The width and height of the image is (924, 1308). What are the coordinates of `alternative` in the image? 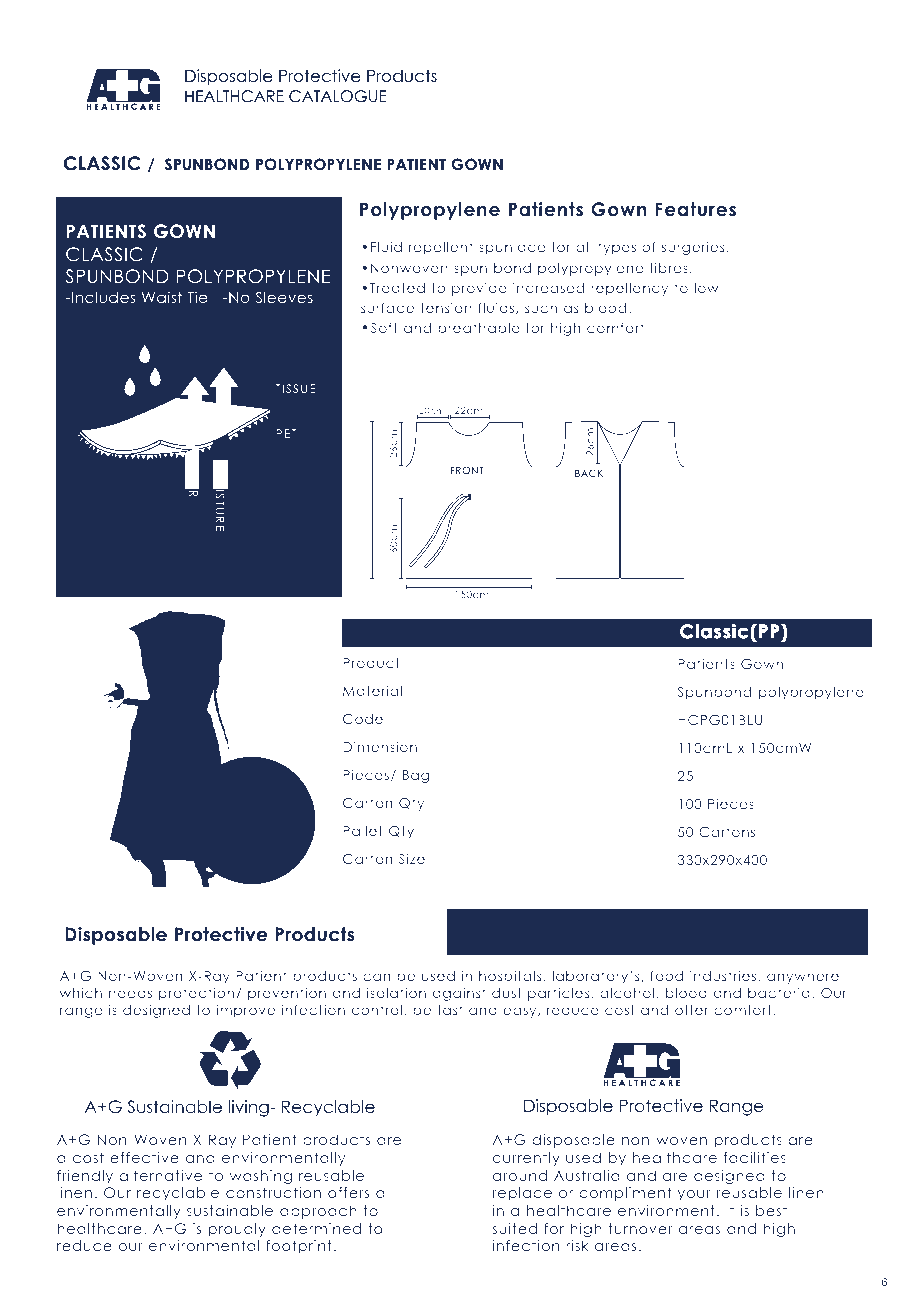 It's located at (160, 1175).
